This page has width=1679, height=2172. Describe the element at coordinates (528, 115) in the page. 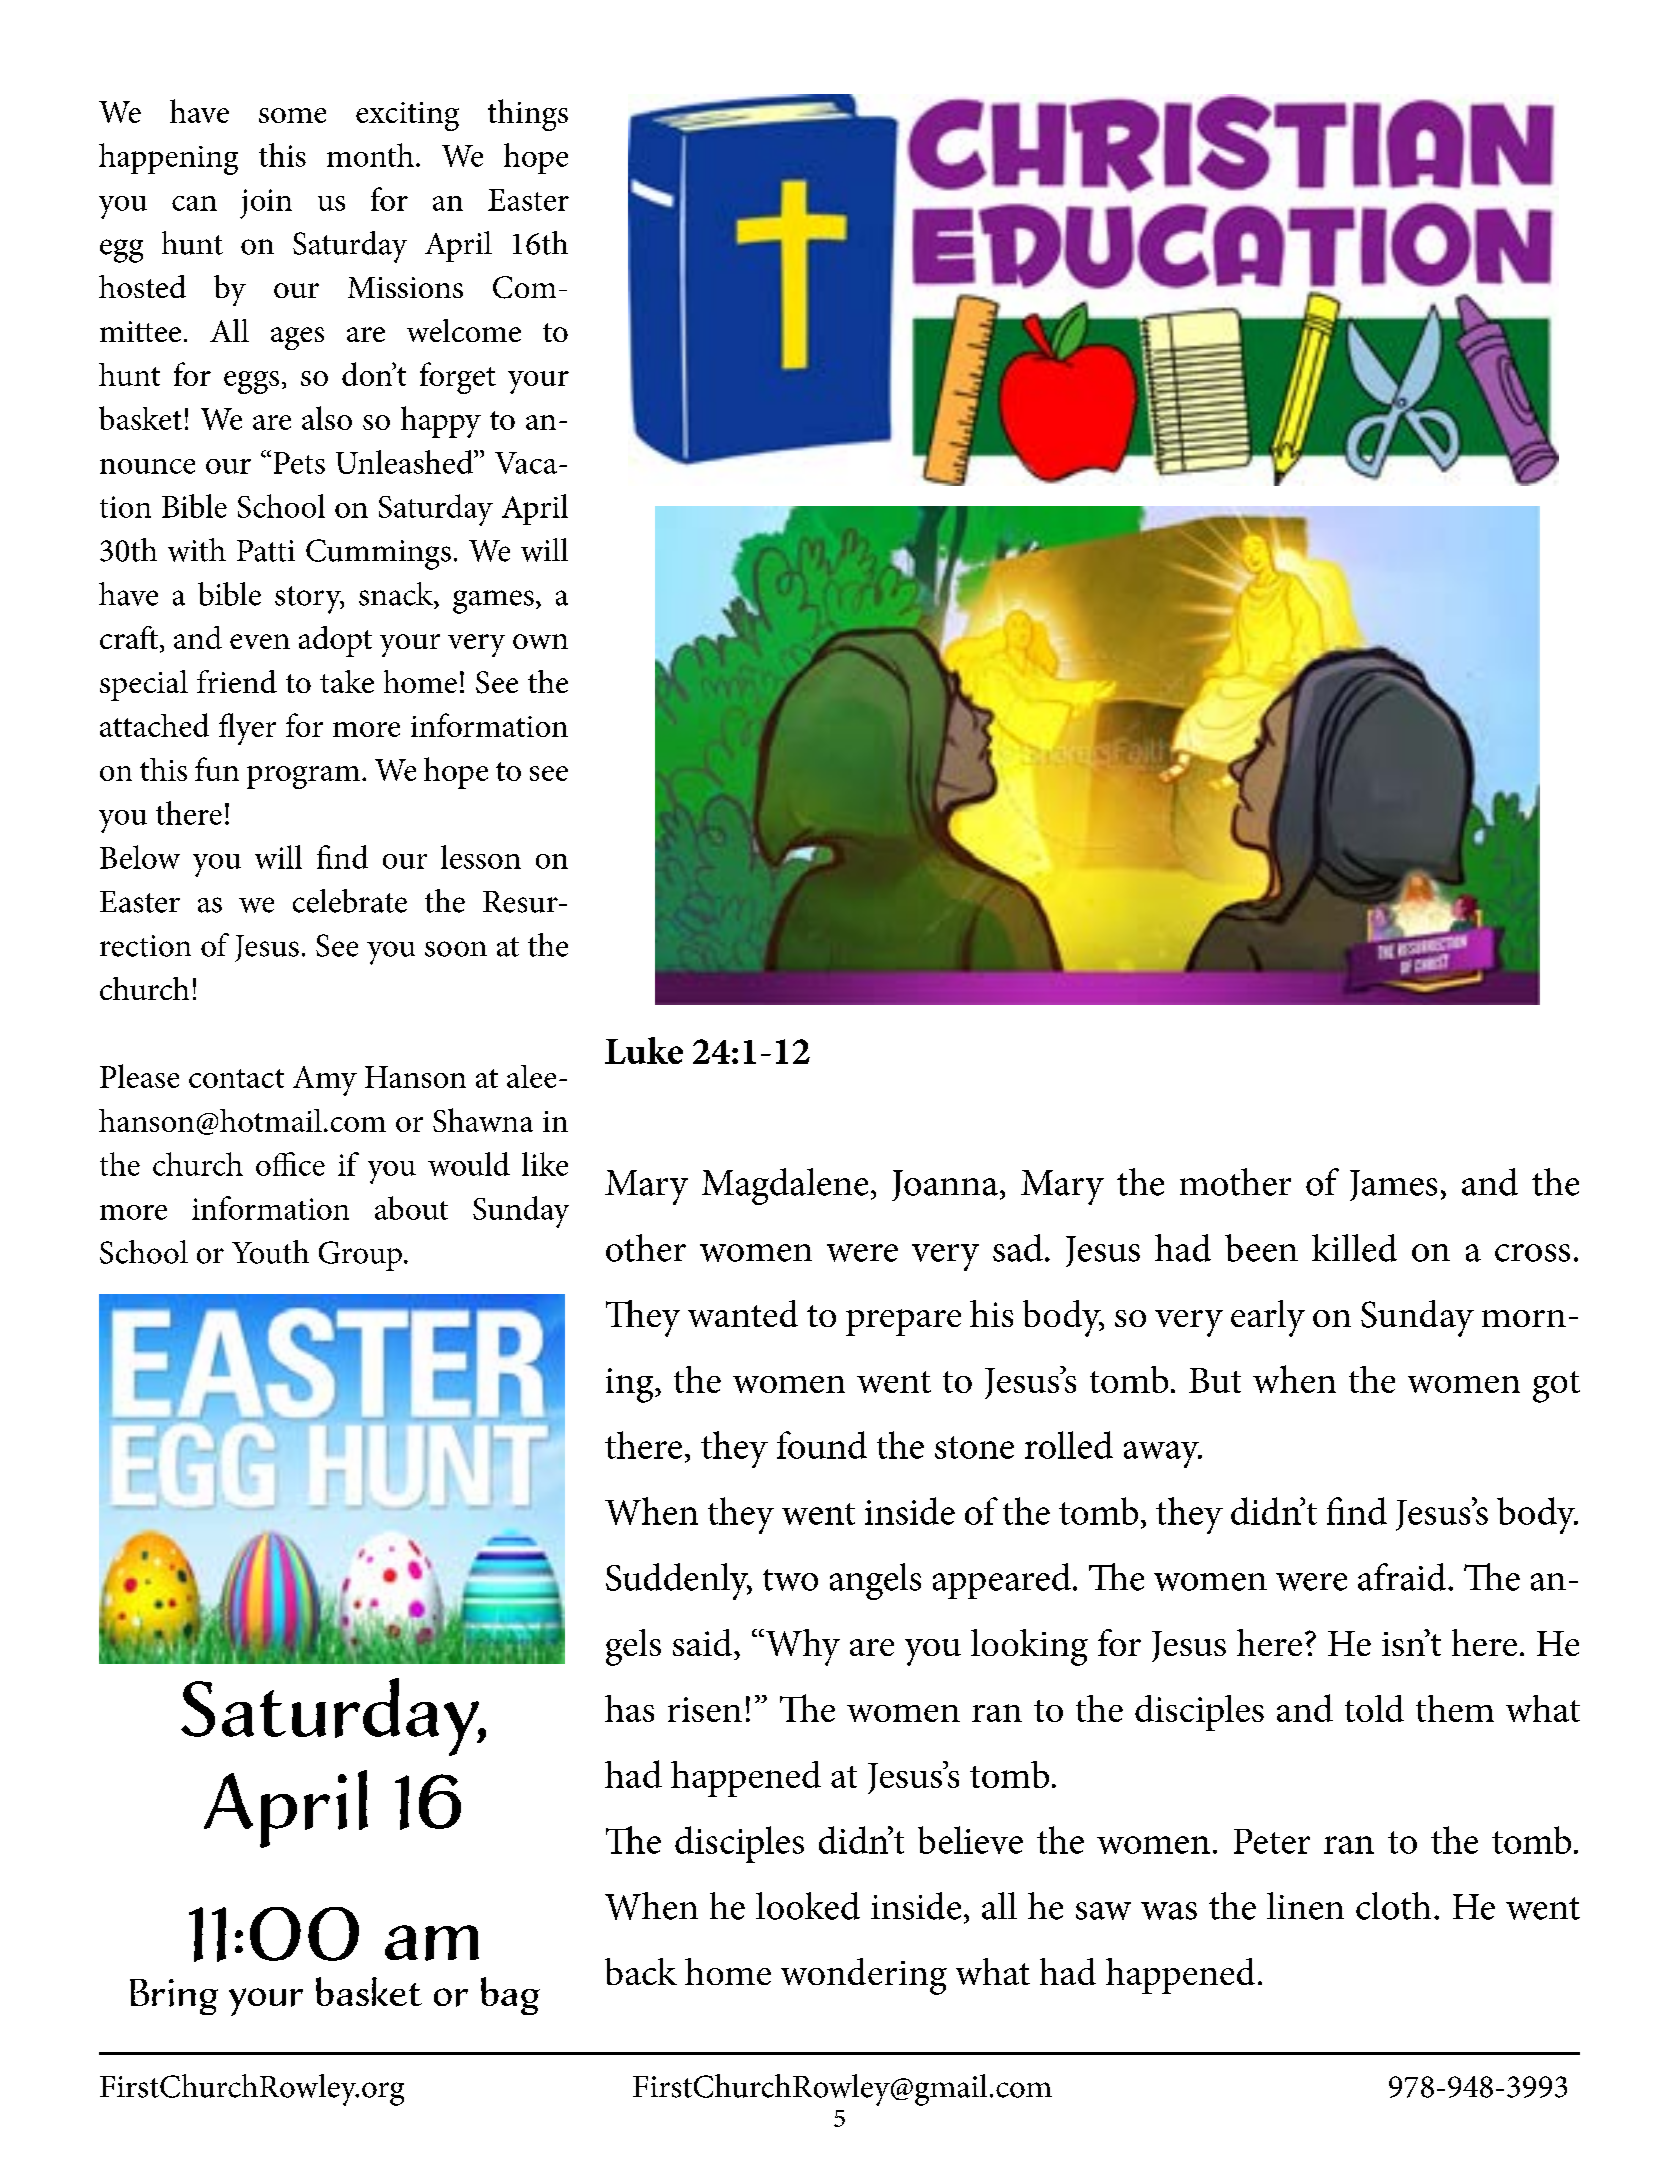

I see `things` at that location.
